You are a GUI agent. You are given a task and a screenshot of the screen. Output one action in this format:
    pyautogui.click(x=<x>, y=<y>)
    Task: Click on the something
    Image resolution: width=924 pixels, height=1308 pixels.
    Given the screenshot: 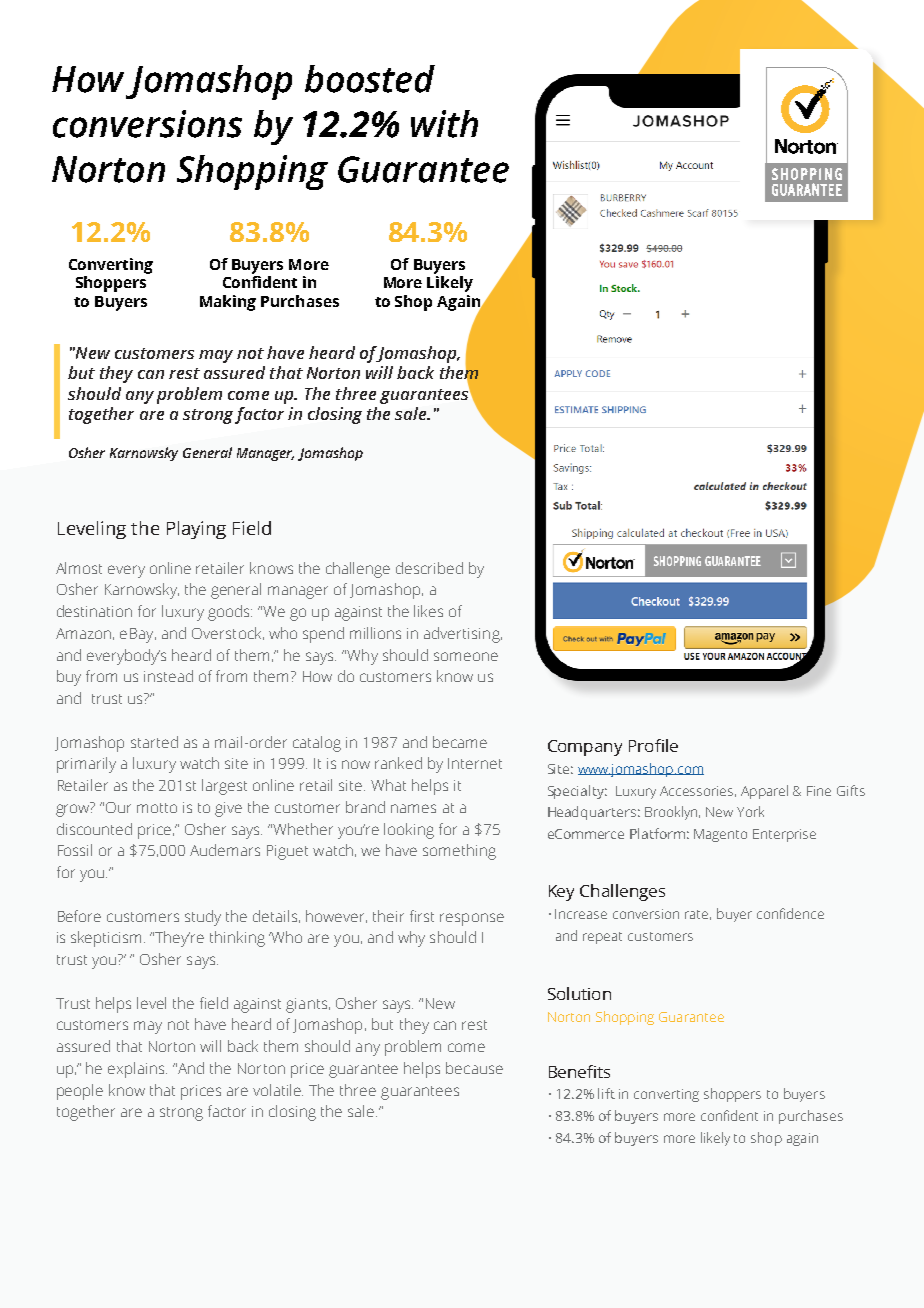 What is the action you would take?
    pyautogui.click(x=459, y=852)
